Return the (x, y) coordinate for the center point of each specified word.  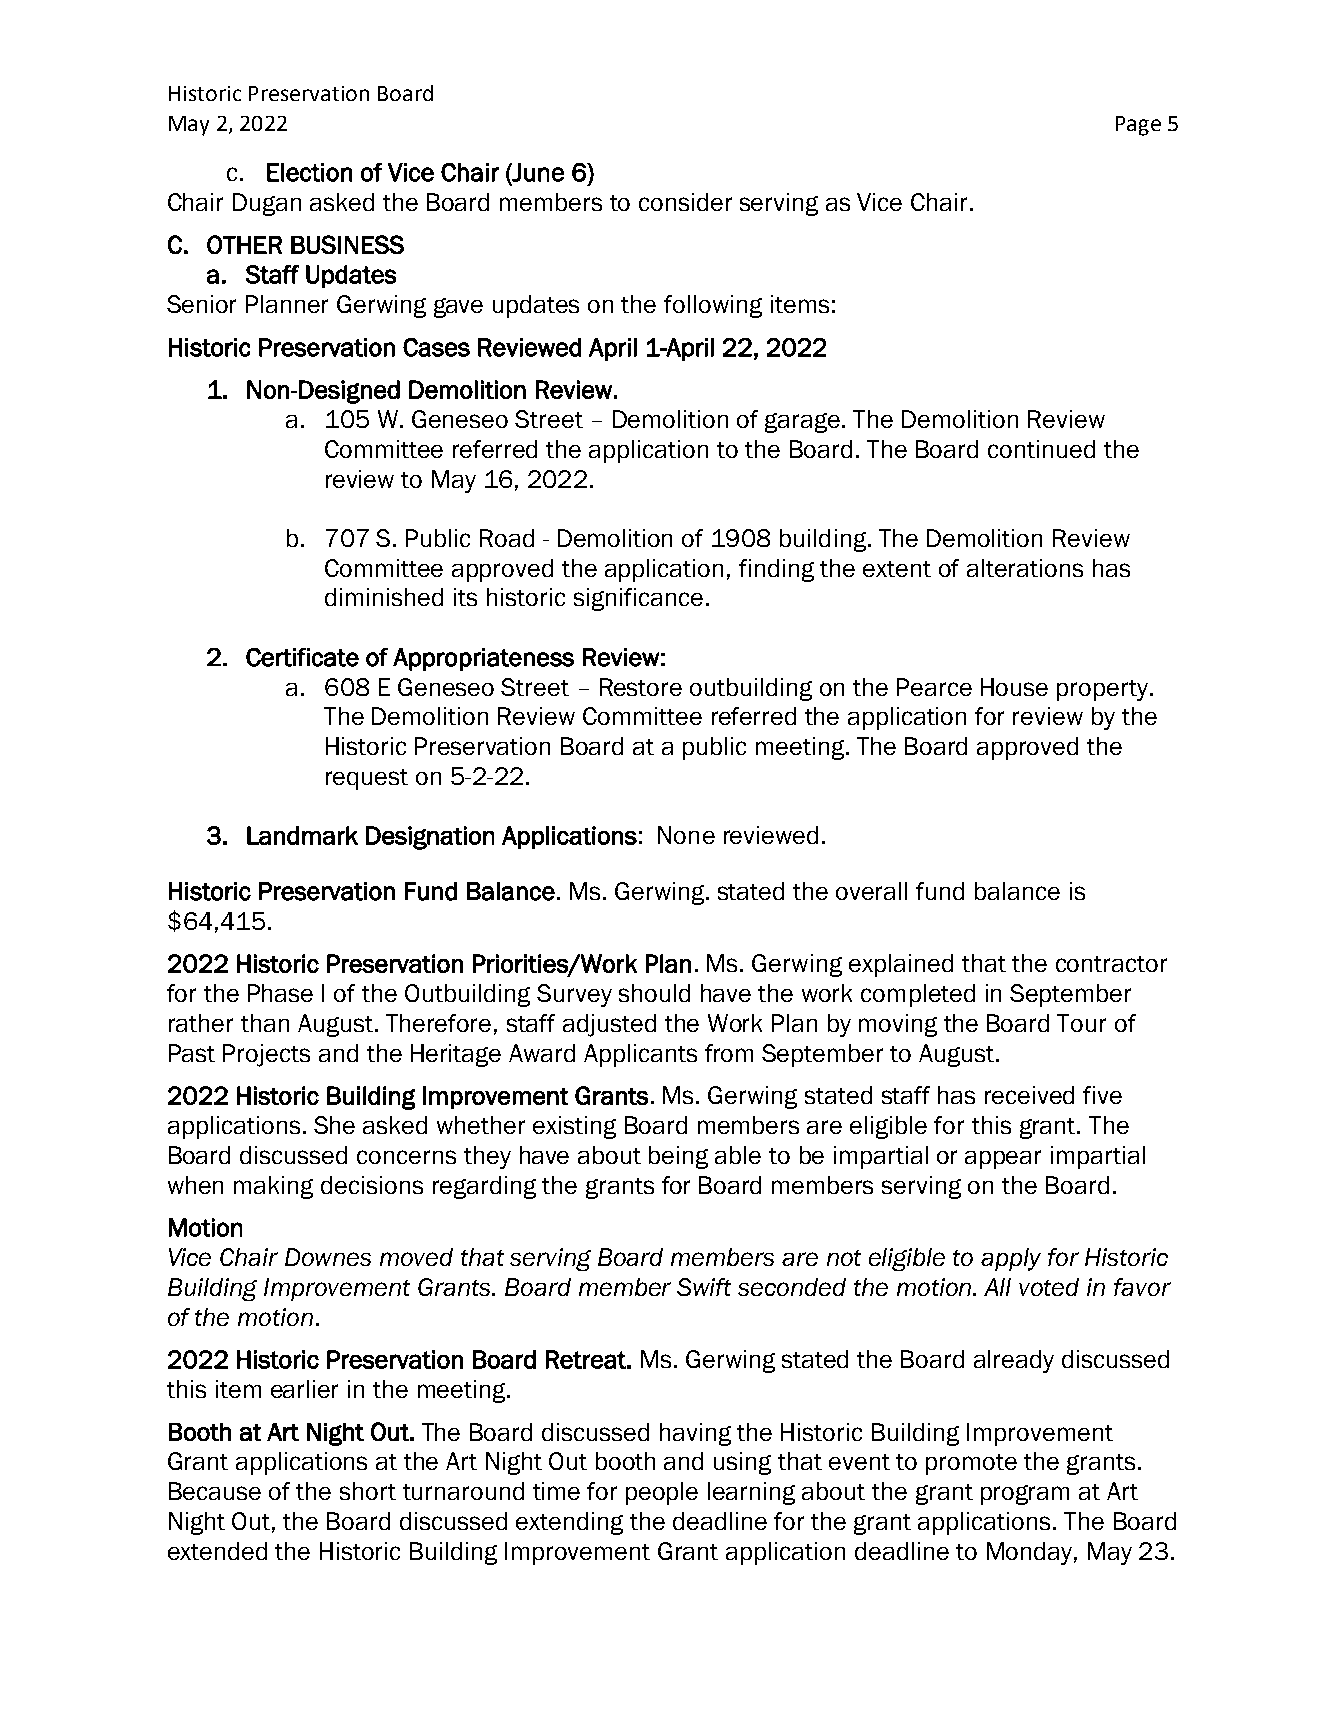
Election (309, 172)
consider (685, 202)
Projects (266, 1055)
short (368, 1491)
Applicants (640, 1055)
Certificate (302, 657)
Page (1138, 126)
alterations (1025, 568)
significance (638, 599)
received (1029, 1095)
